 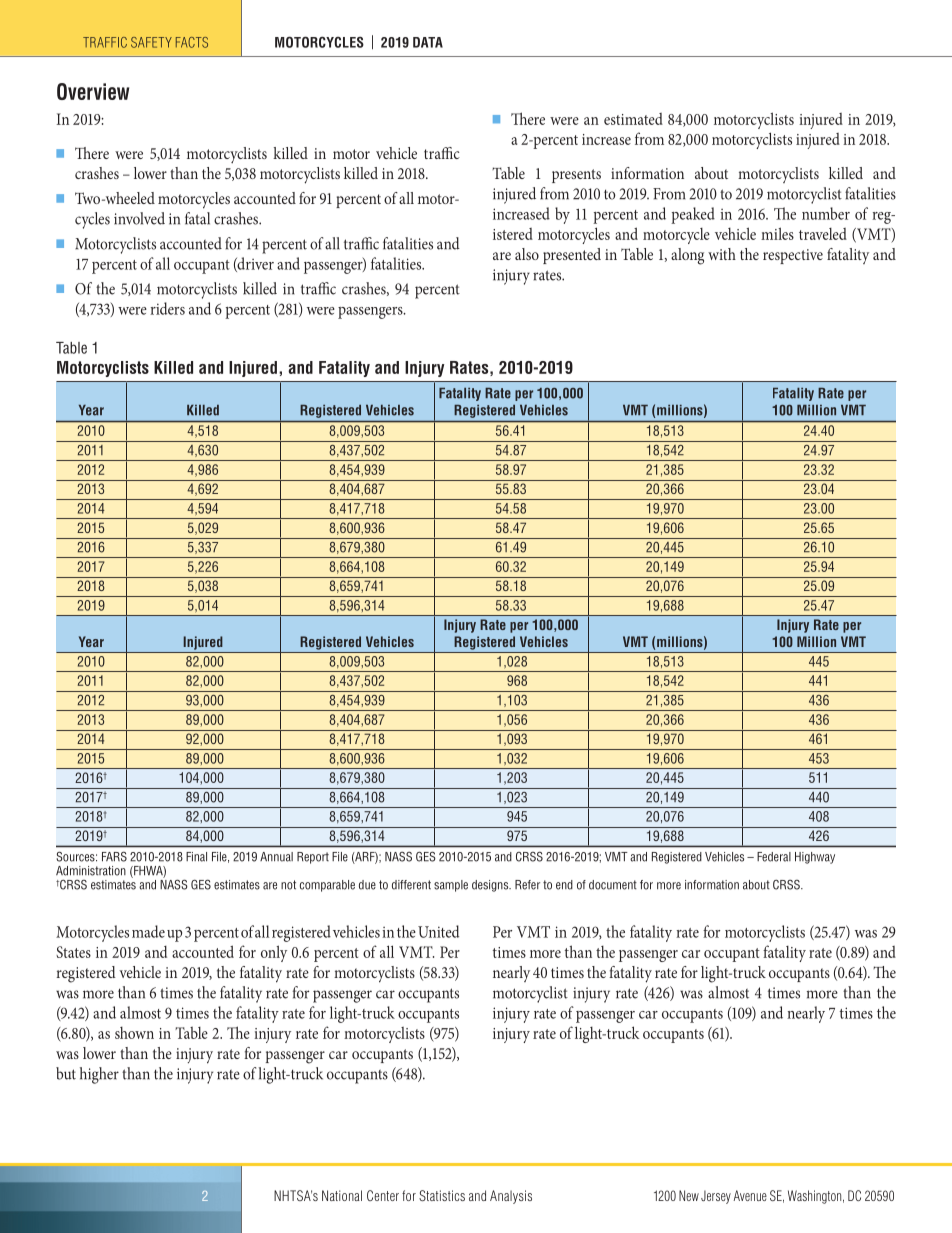 I want to click on estimated, so click(x=633, y=119).
